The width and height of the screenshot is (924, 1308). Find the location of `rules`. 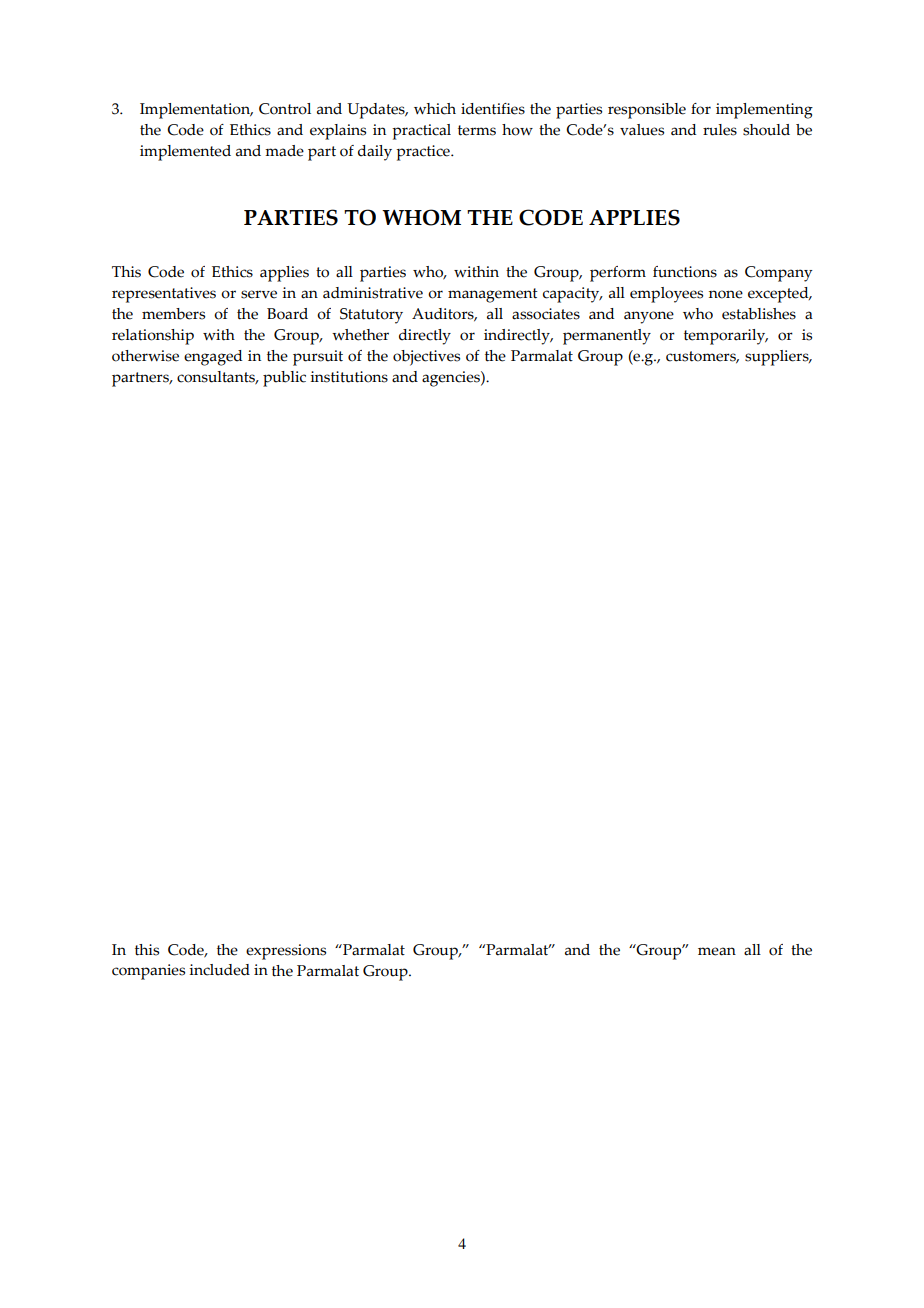

rules is located at coordinates (720, 130).
